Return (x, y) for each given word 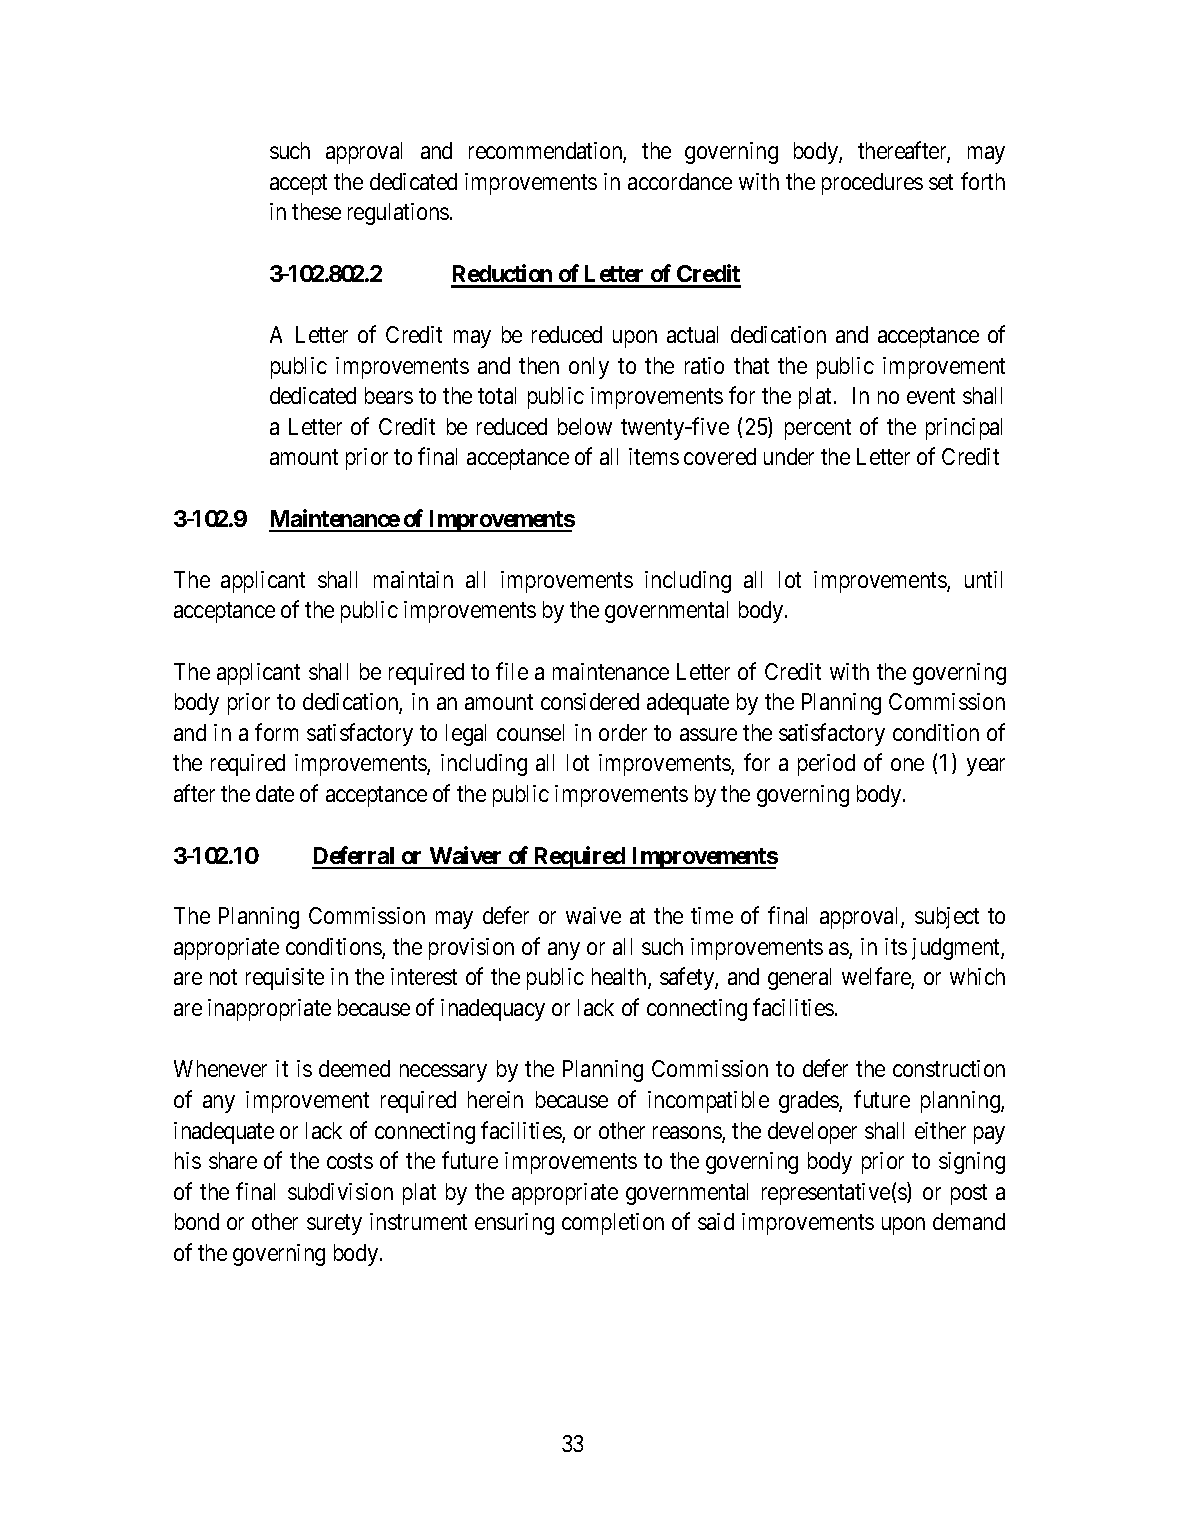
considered (590, 701)
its (896, 946)
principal (964, 429)
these (316, 211)
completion (613, 1224)
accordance (680, 181)
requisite (285, 979)
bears (389, 395)
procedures (872, 184)
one (907, 765)
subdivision (340, 1191)
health (620, 978)
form (276, 732)
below (585, 426)
